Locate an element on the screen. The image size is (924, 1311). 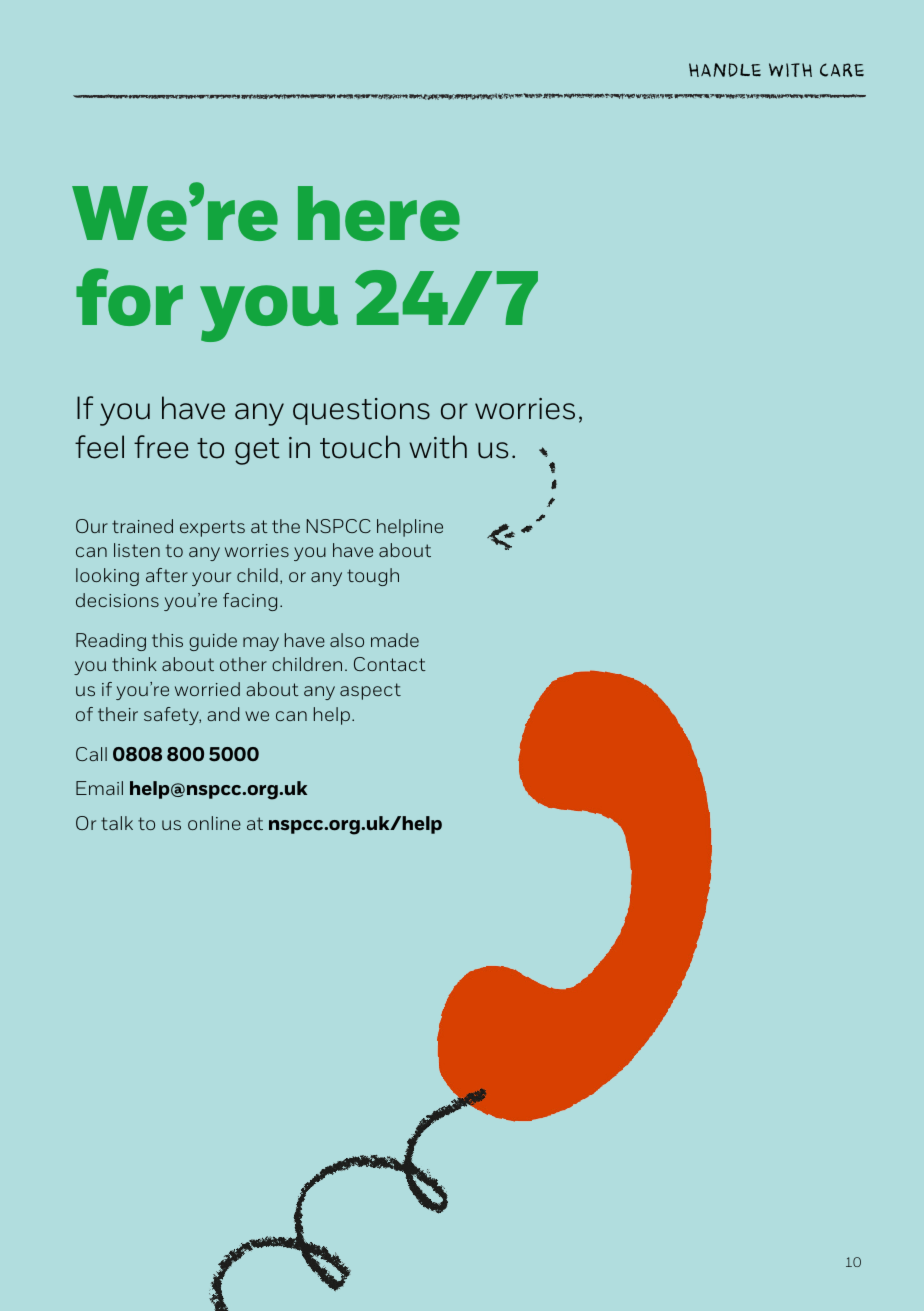
Handle is located at coordinates (725, 70).
